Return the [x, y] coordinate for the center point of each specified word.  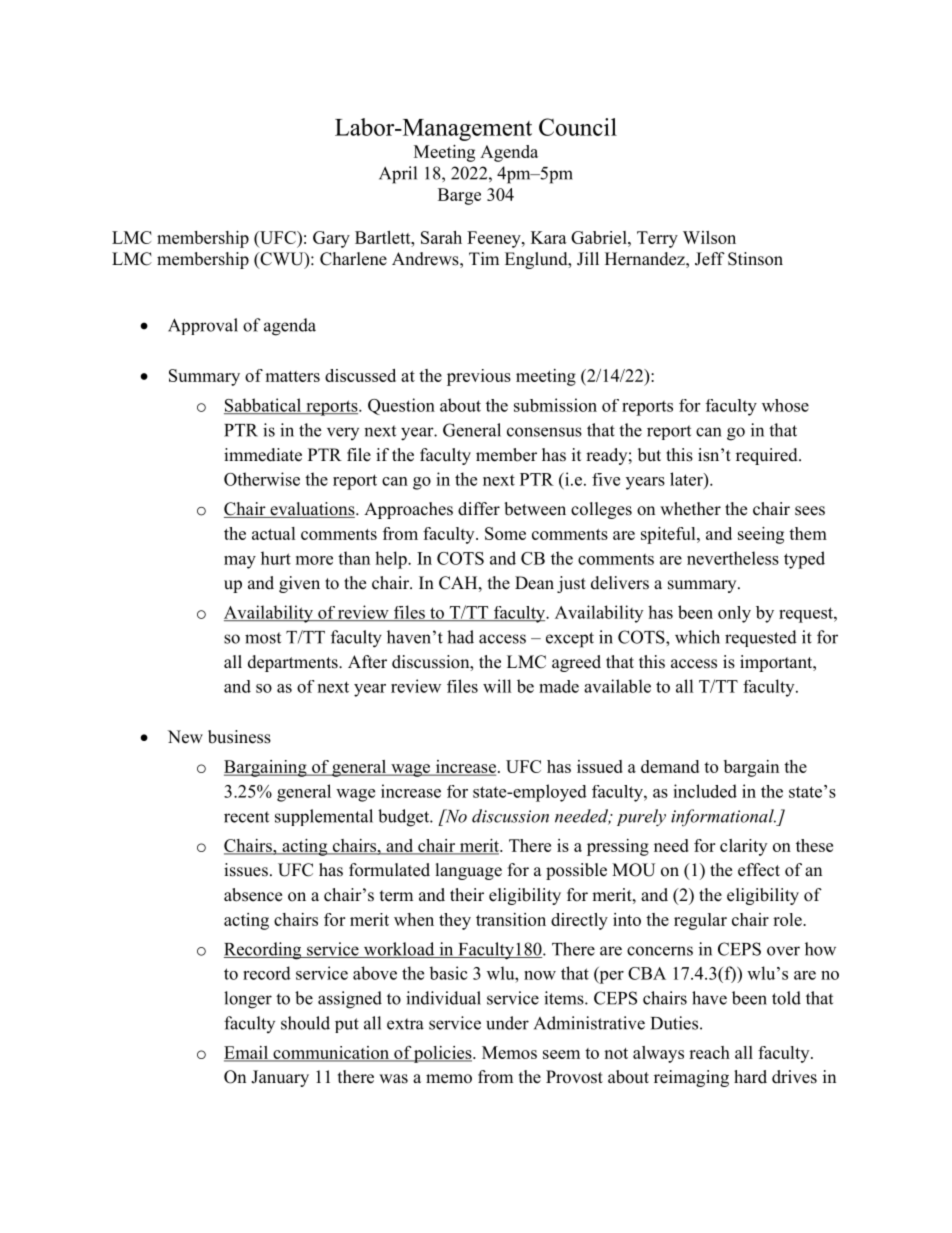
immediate [263, 455]
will [497, 686]
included [705, 791]
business [239, 737]
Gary [331, 239]
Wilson [709, 237]
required [768, 456]
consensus [544, 432]
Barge [459, 196]
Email [247, 1053]
